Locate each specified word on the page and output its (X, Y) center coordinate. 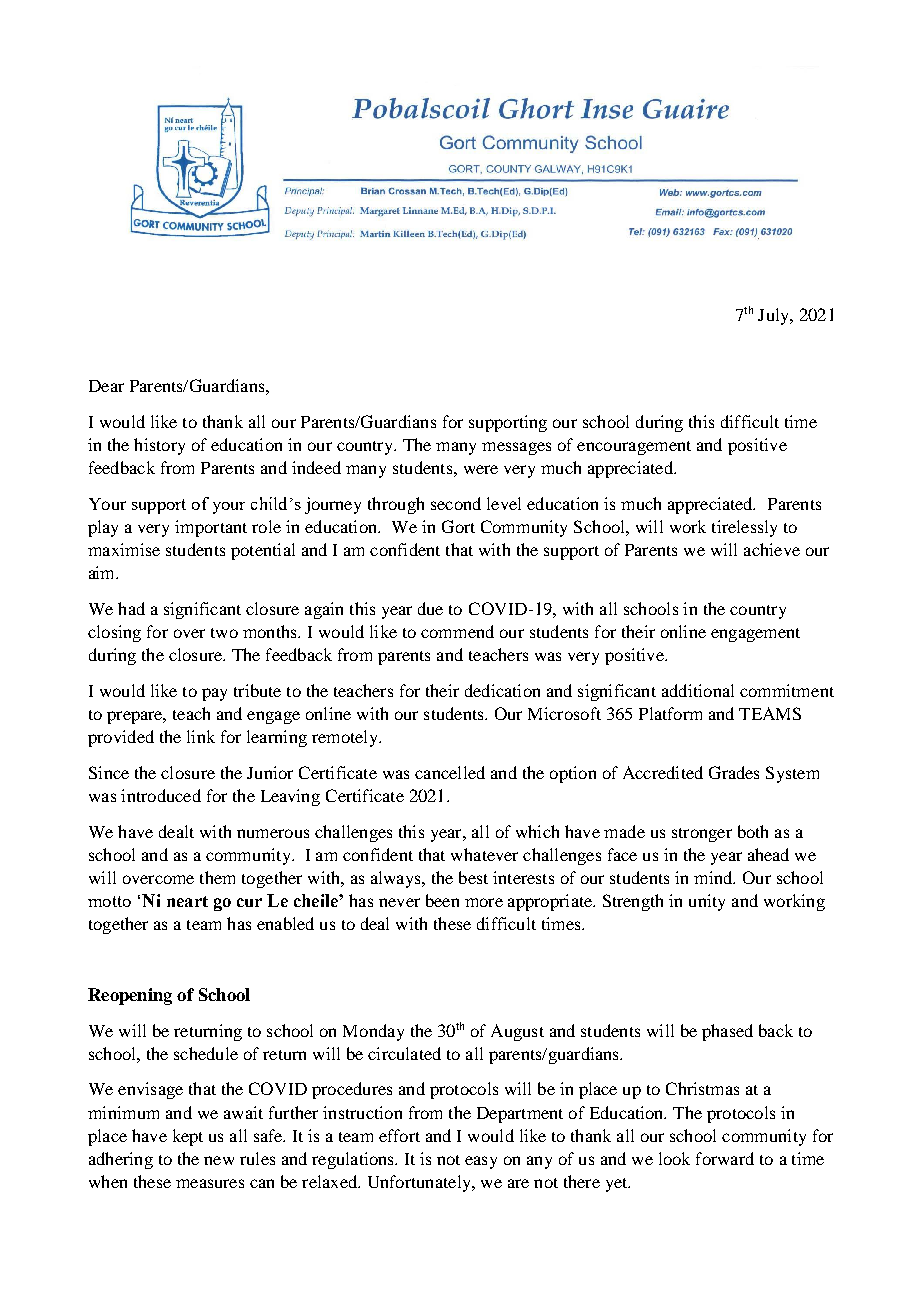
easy (481, 1162)
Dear (106, 386)
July (775, 316)
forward (725, 1158)
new (219, 1160)
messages (516, 448)
